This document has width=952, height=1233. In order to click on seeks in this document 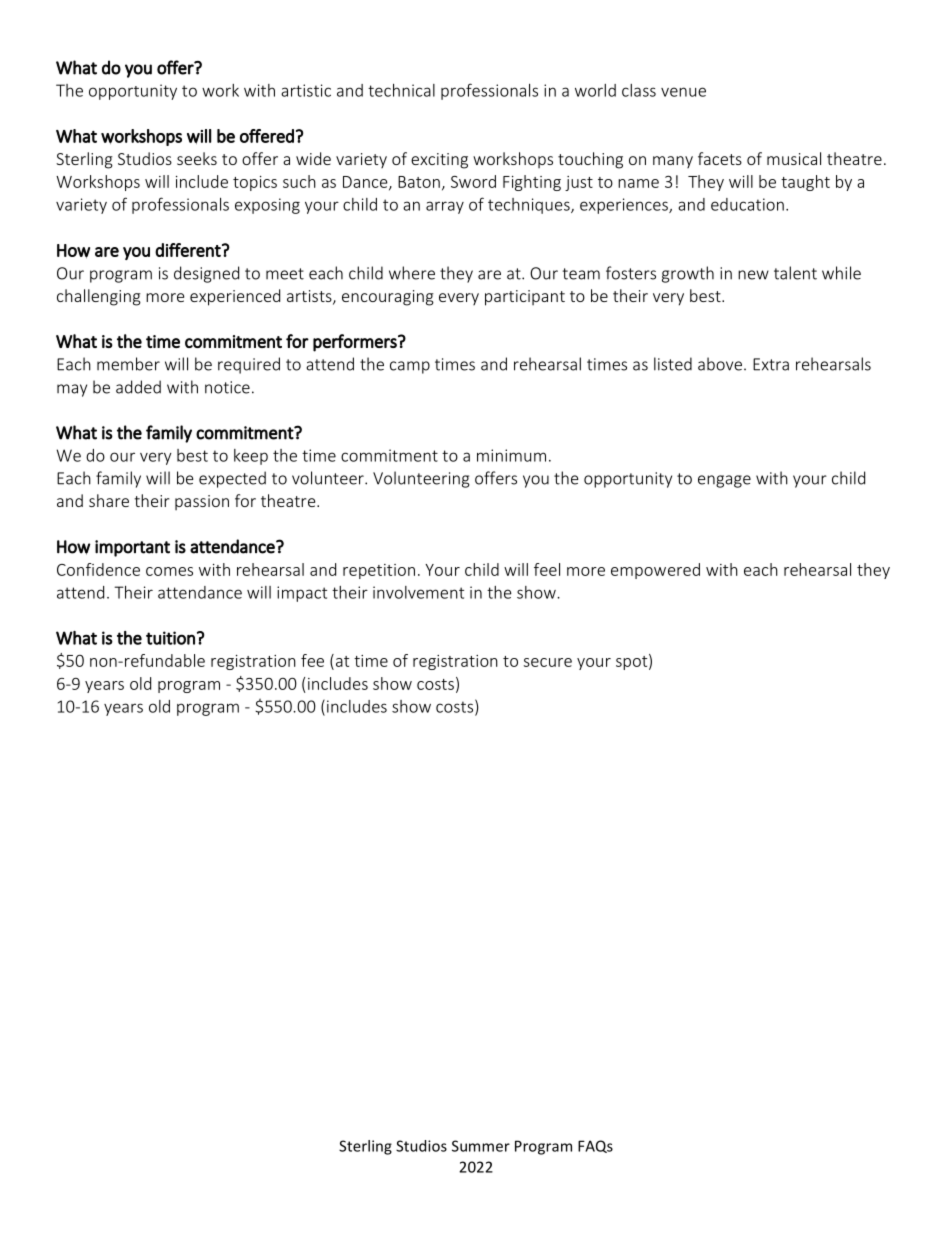, I will do `click(197, 158)`.
